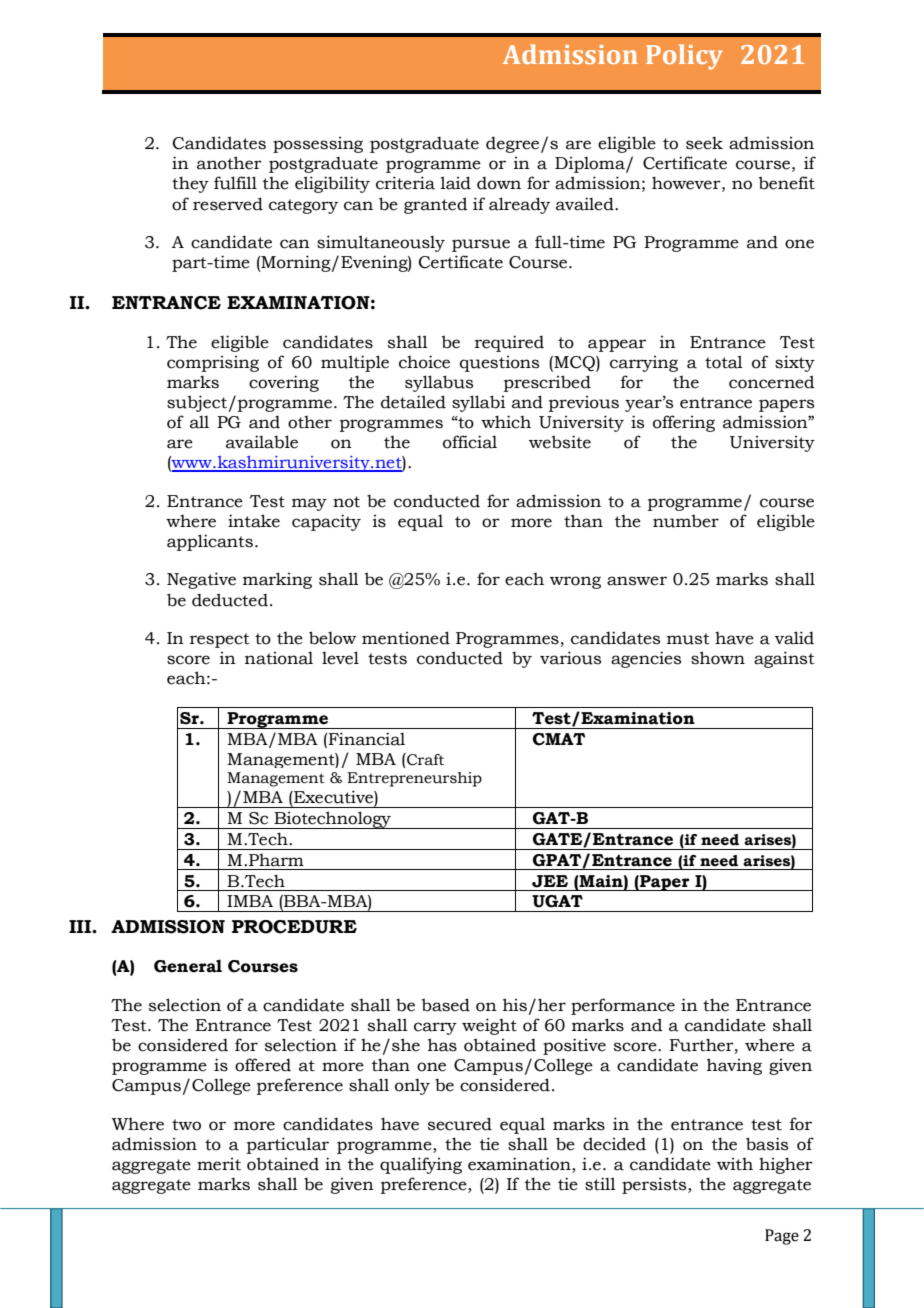 This screenshot has height=1308, width=924. What do you see at coordinates (421, 1165) in the screenshot?
I see `qualifying` at bounding box center [421, 1165].
